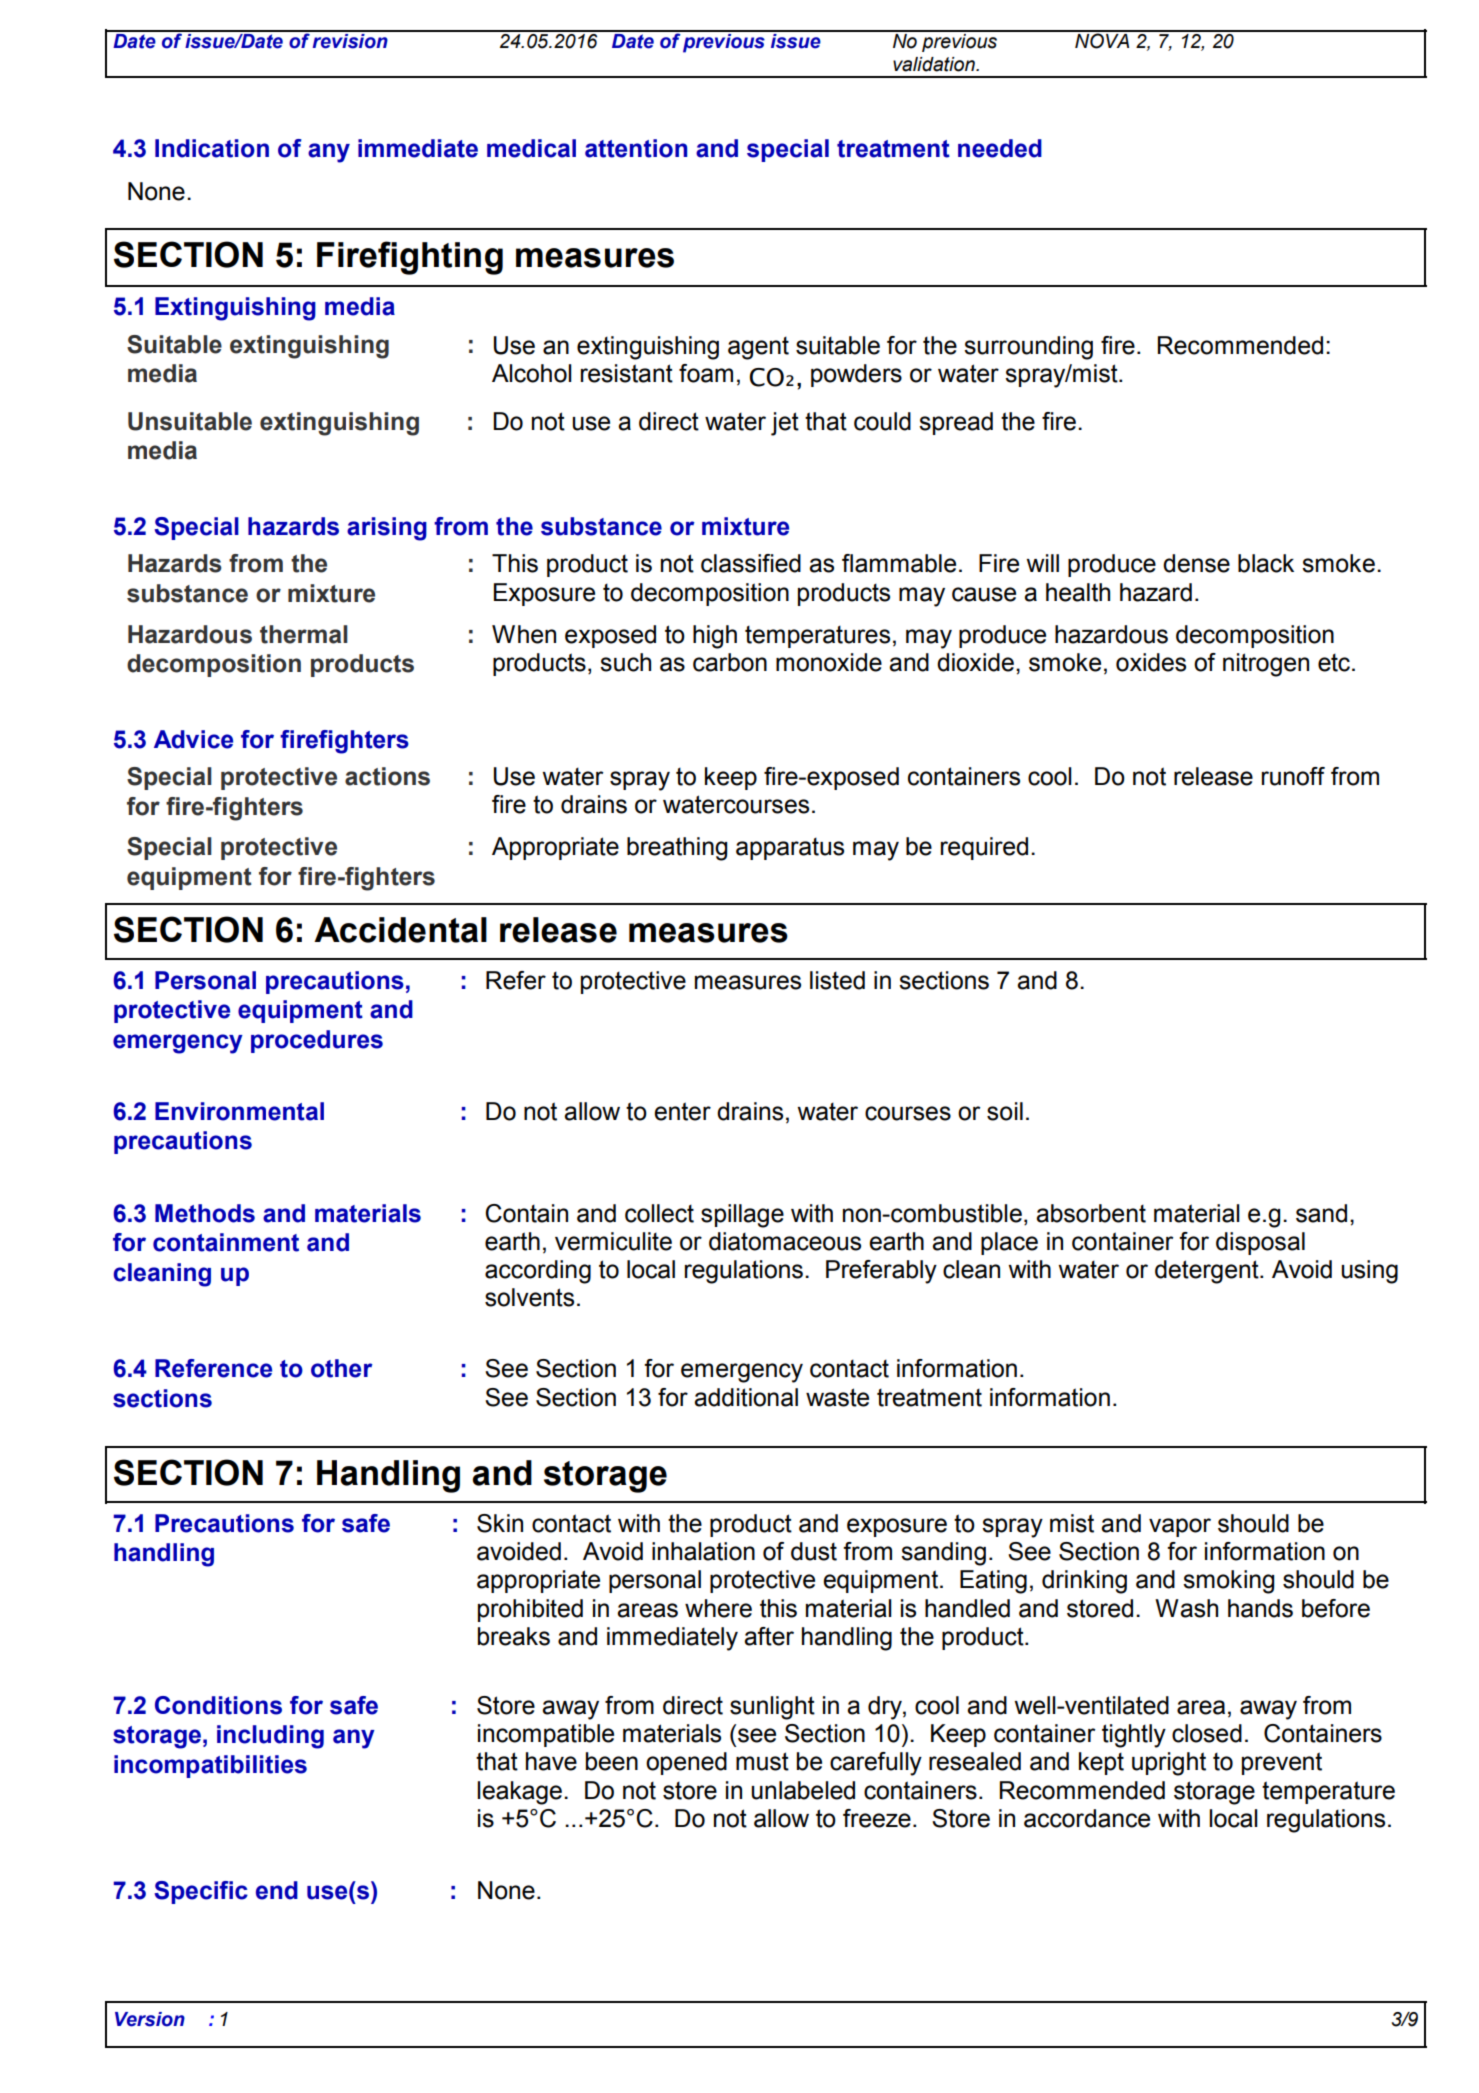 The image size is (1479, 2093). What do you see at coordinates (730, 662) in the document?
I see `carbon` at bounding box center [730, 662].
